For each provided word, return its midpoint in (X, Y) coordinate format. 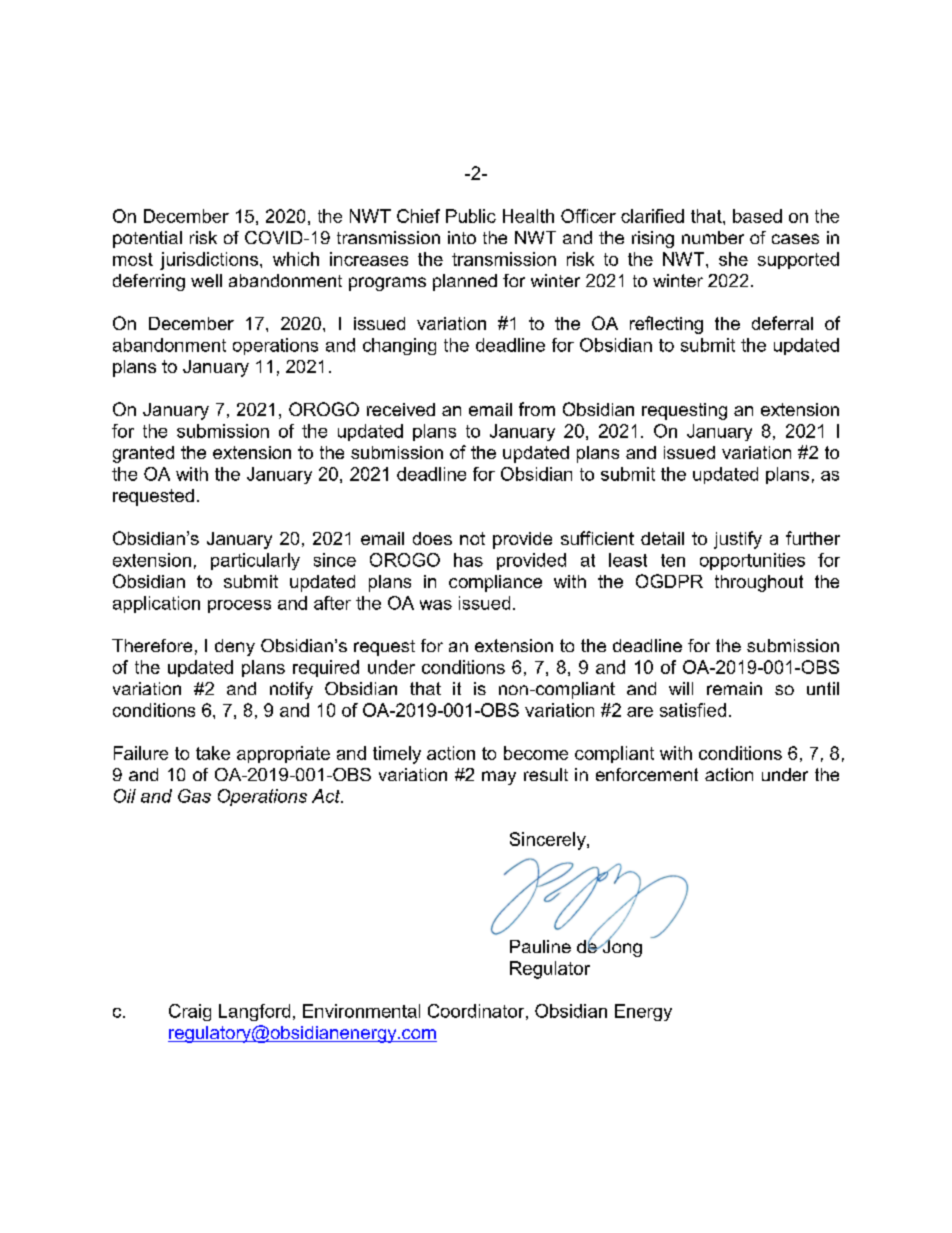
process (239, 606)
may (499, 778)
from (537, 409)
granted (143, 454)
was (436, 605)
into (462, 237)
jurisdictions (210, 261)
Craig (190, 1012)
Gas (194, 796)
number (713, 237)
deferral (782, 323)
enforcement (647, 774)
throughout (759, 583)
